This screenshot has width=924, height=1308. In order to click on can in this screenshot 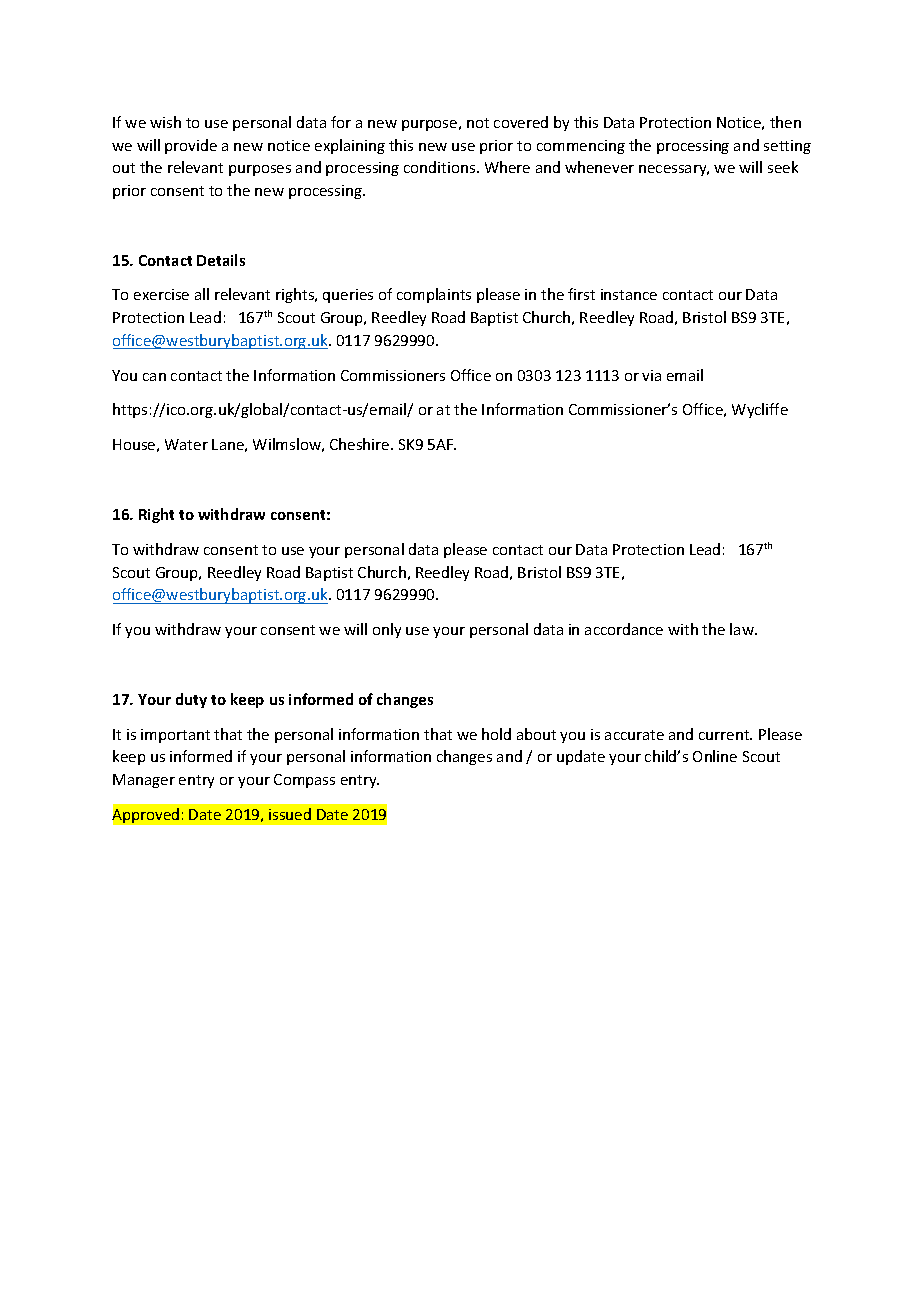, I will do `click(154, 377)`.
